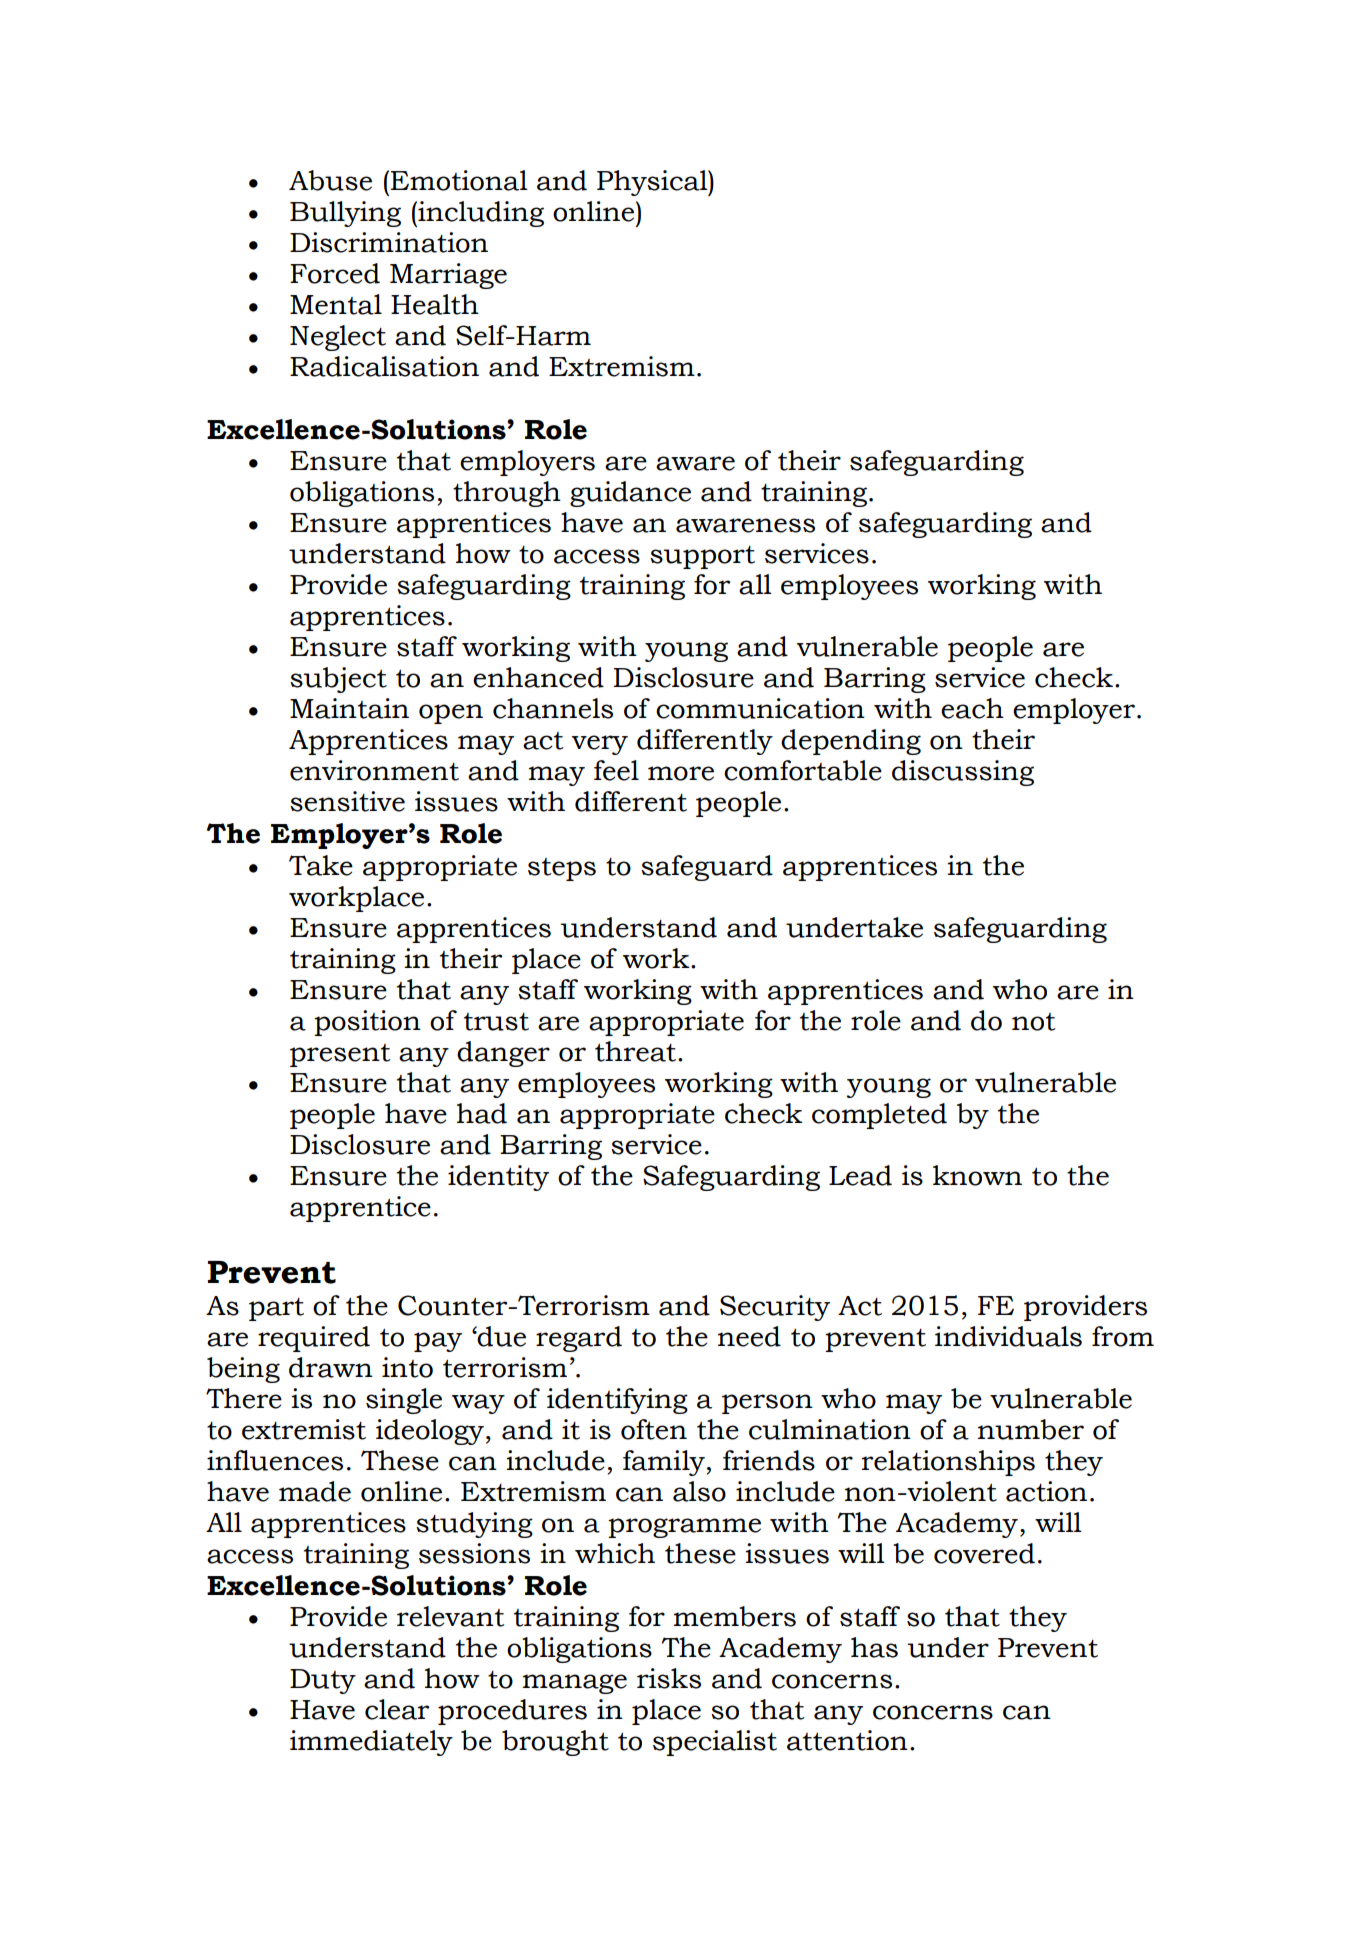 This image has height=1933, width=1366. Describe the element at coordinates (314, 1339) in the image. I see `required` at that location.
